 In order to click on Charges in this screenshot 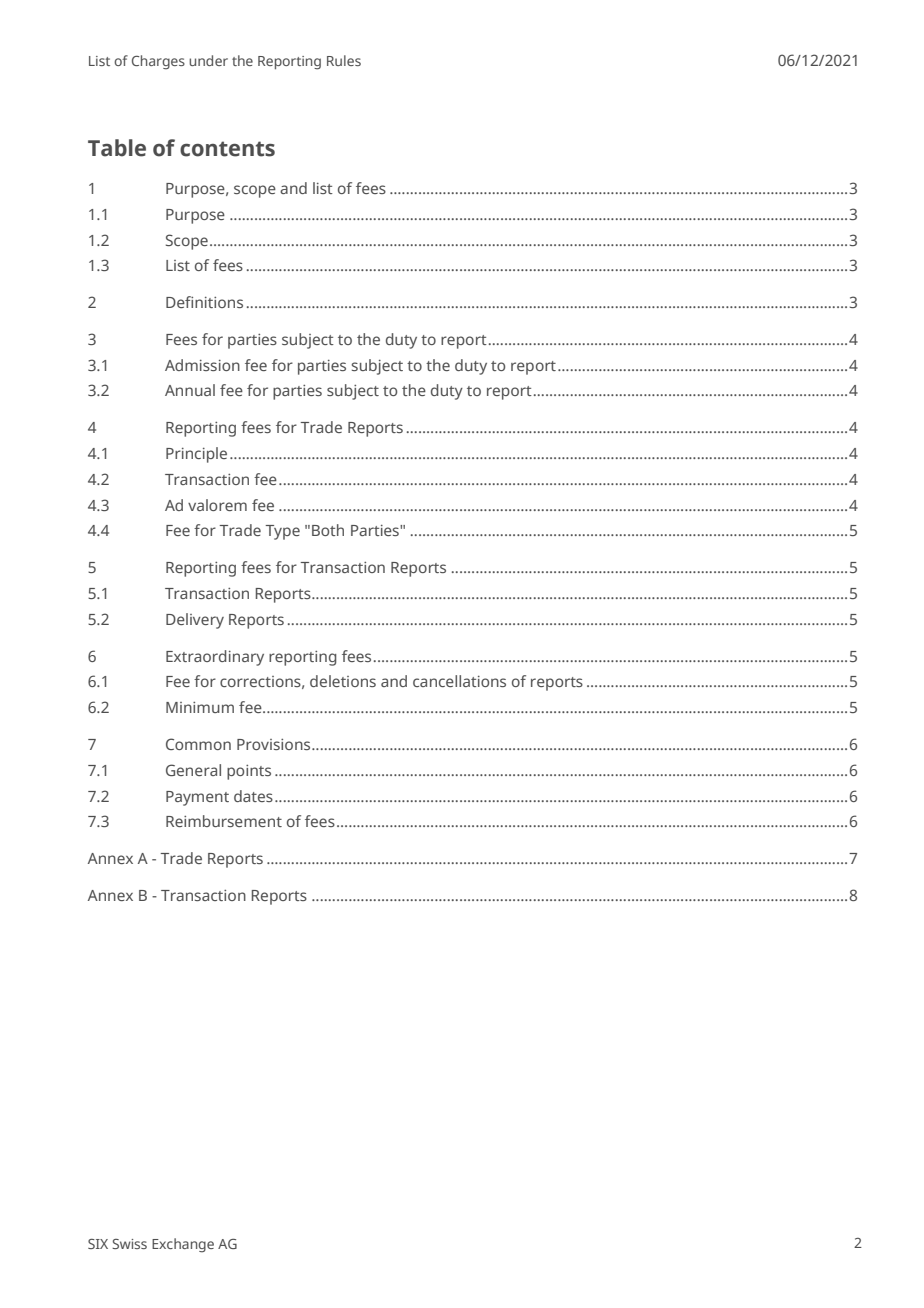, I will do `click(158, 62)`.
